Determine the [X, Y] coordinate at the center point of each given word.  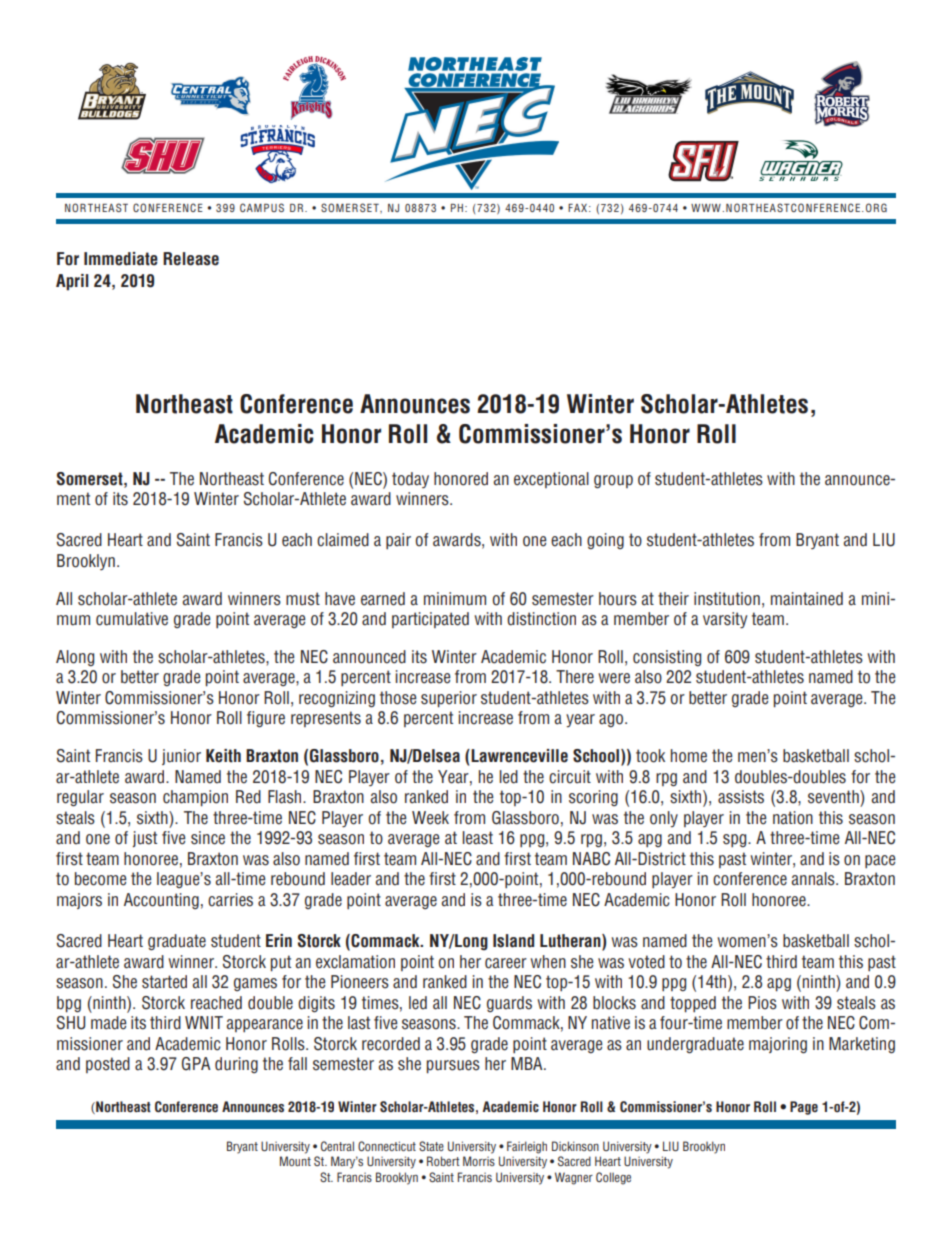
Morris [479, 1161]
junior [181, 757]
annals [814, 879]
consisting [667, 658]
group [613, 482]
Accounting [161, 901]
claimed [343, 540]
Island [513, 941]
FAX [579, 208]
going [605, 541]
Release [191, 259]
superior [449, 699]
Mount [295, 1161]
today [410, 480]
